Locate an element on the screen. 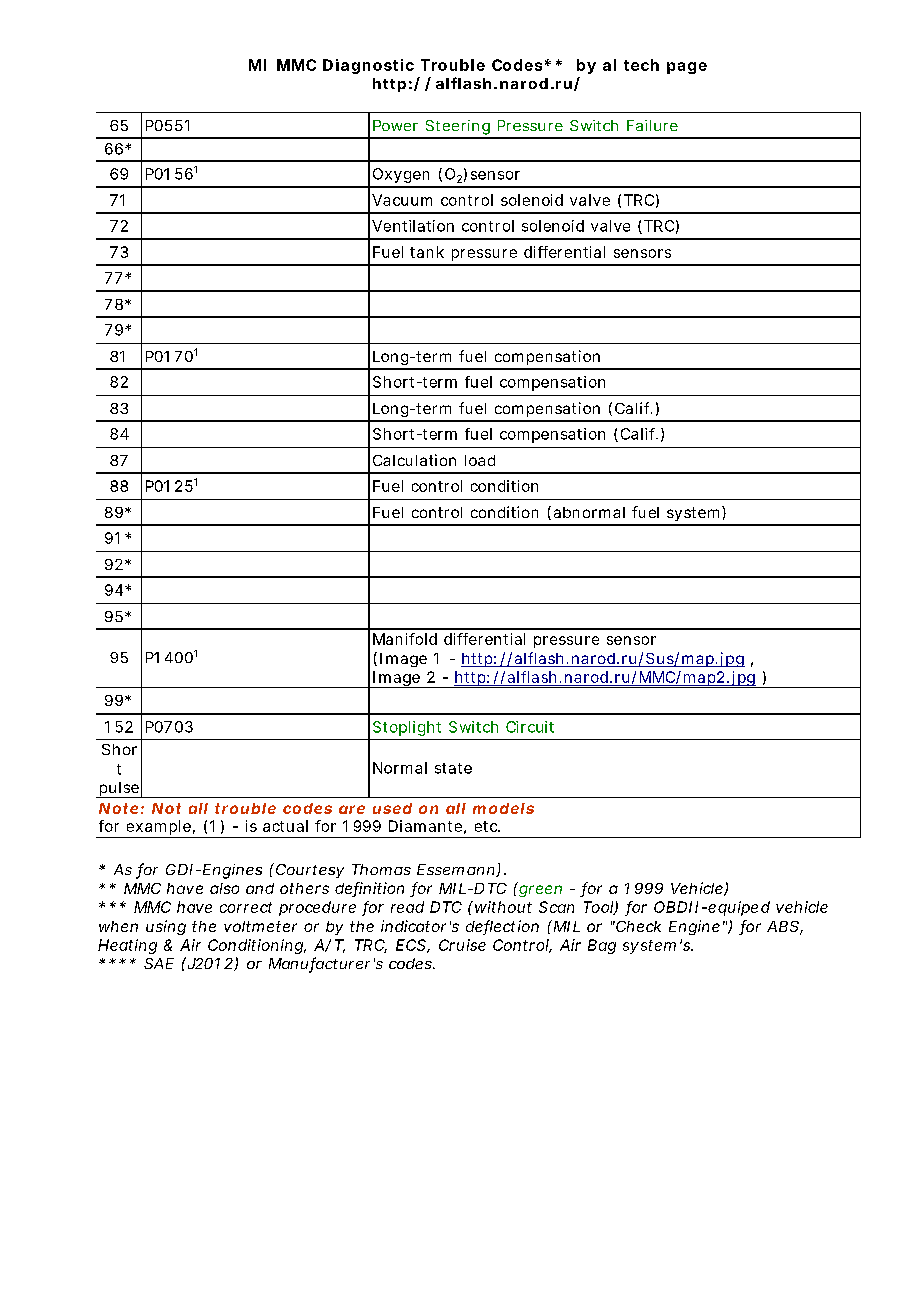  Power is located at coordinates (395, 125).
